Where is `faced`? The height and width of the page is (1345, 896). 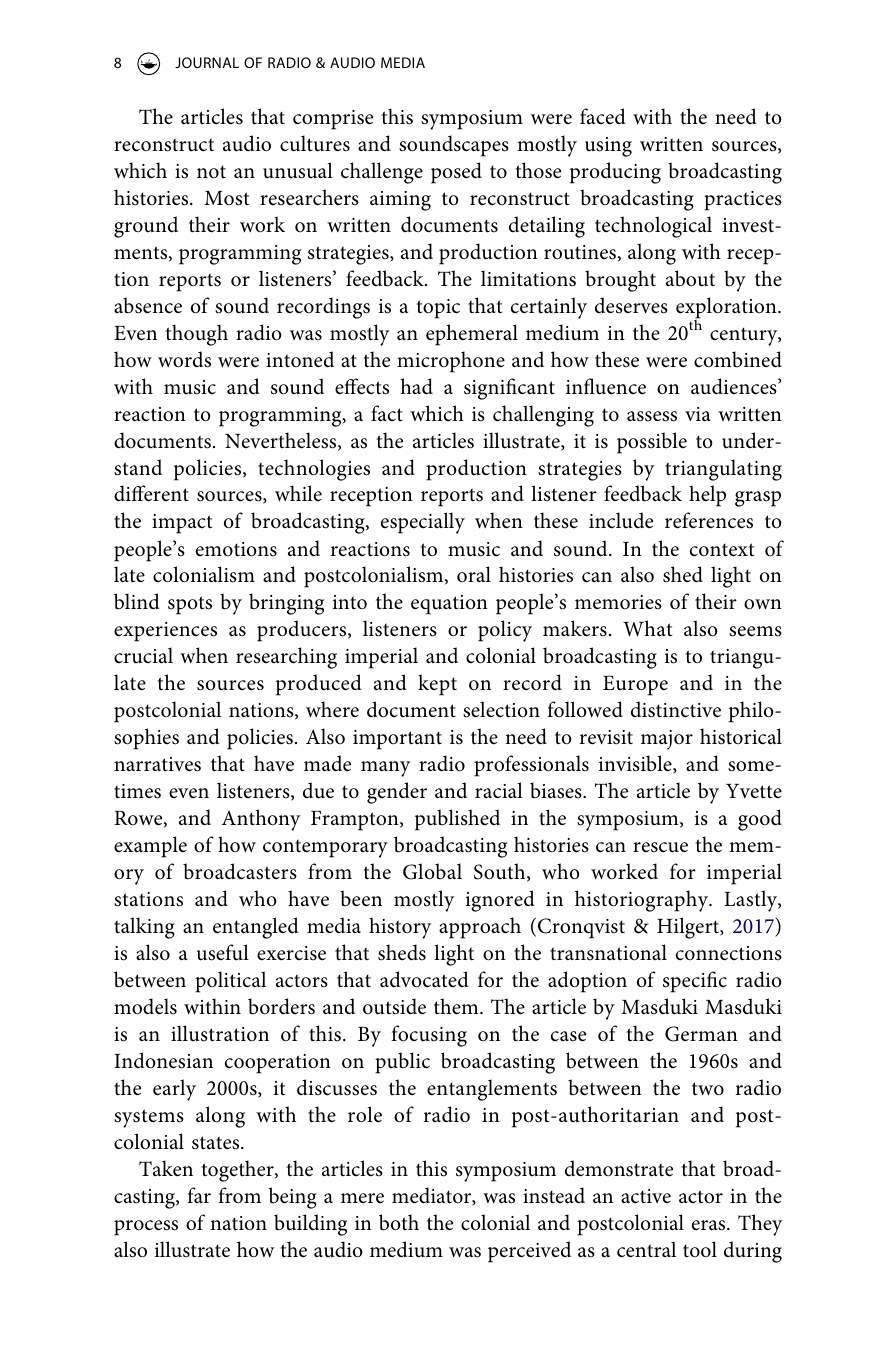
faced is located at coordinates (603, 116).
